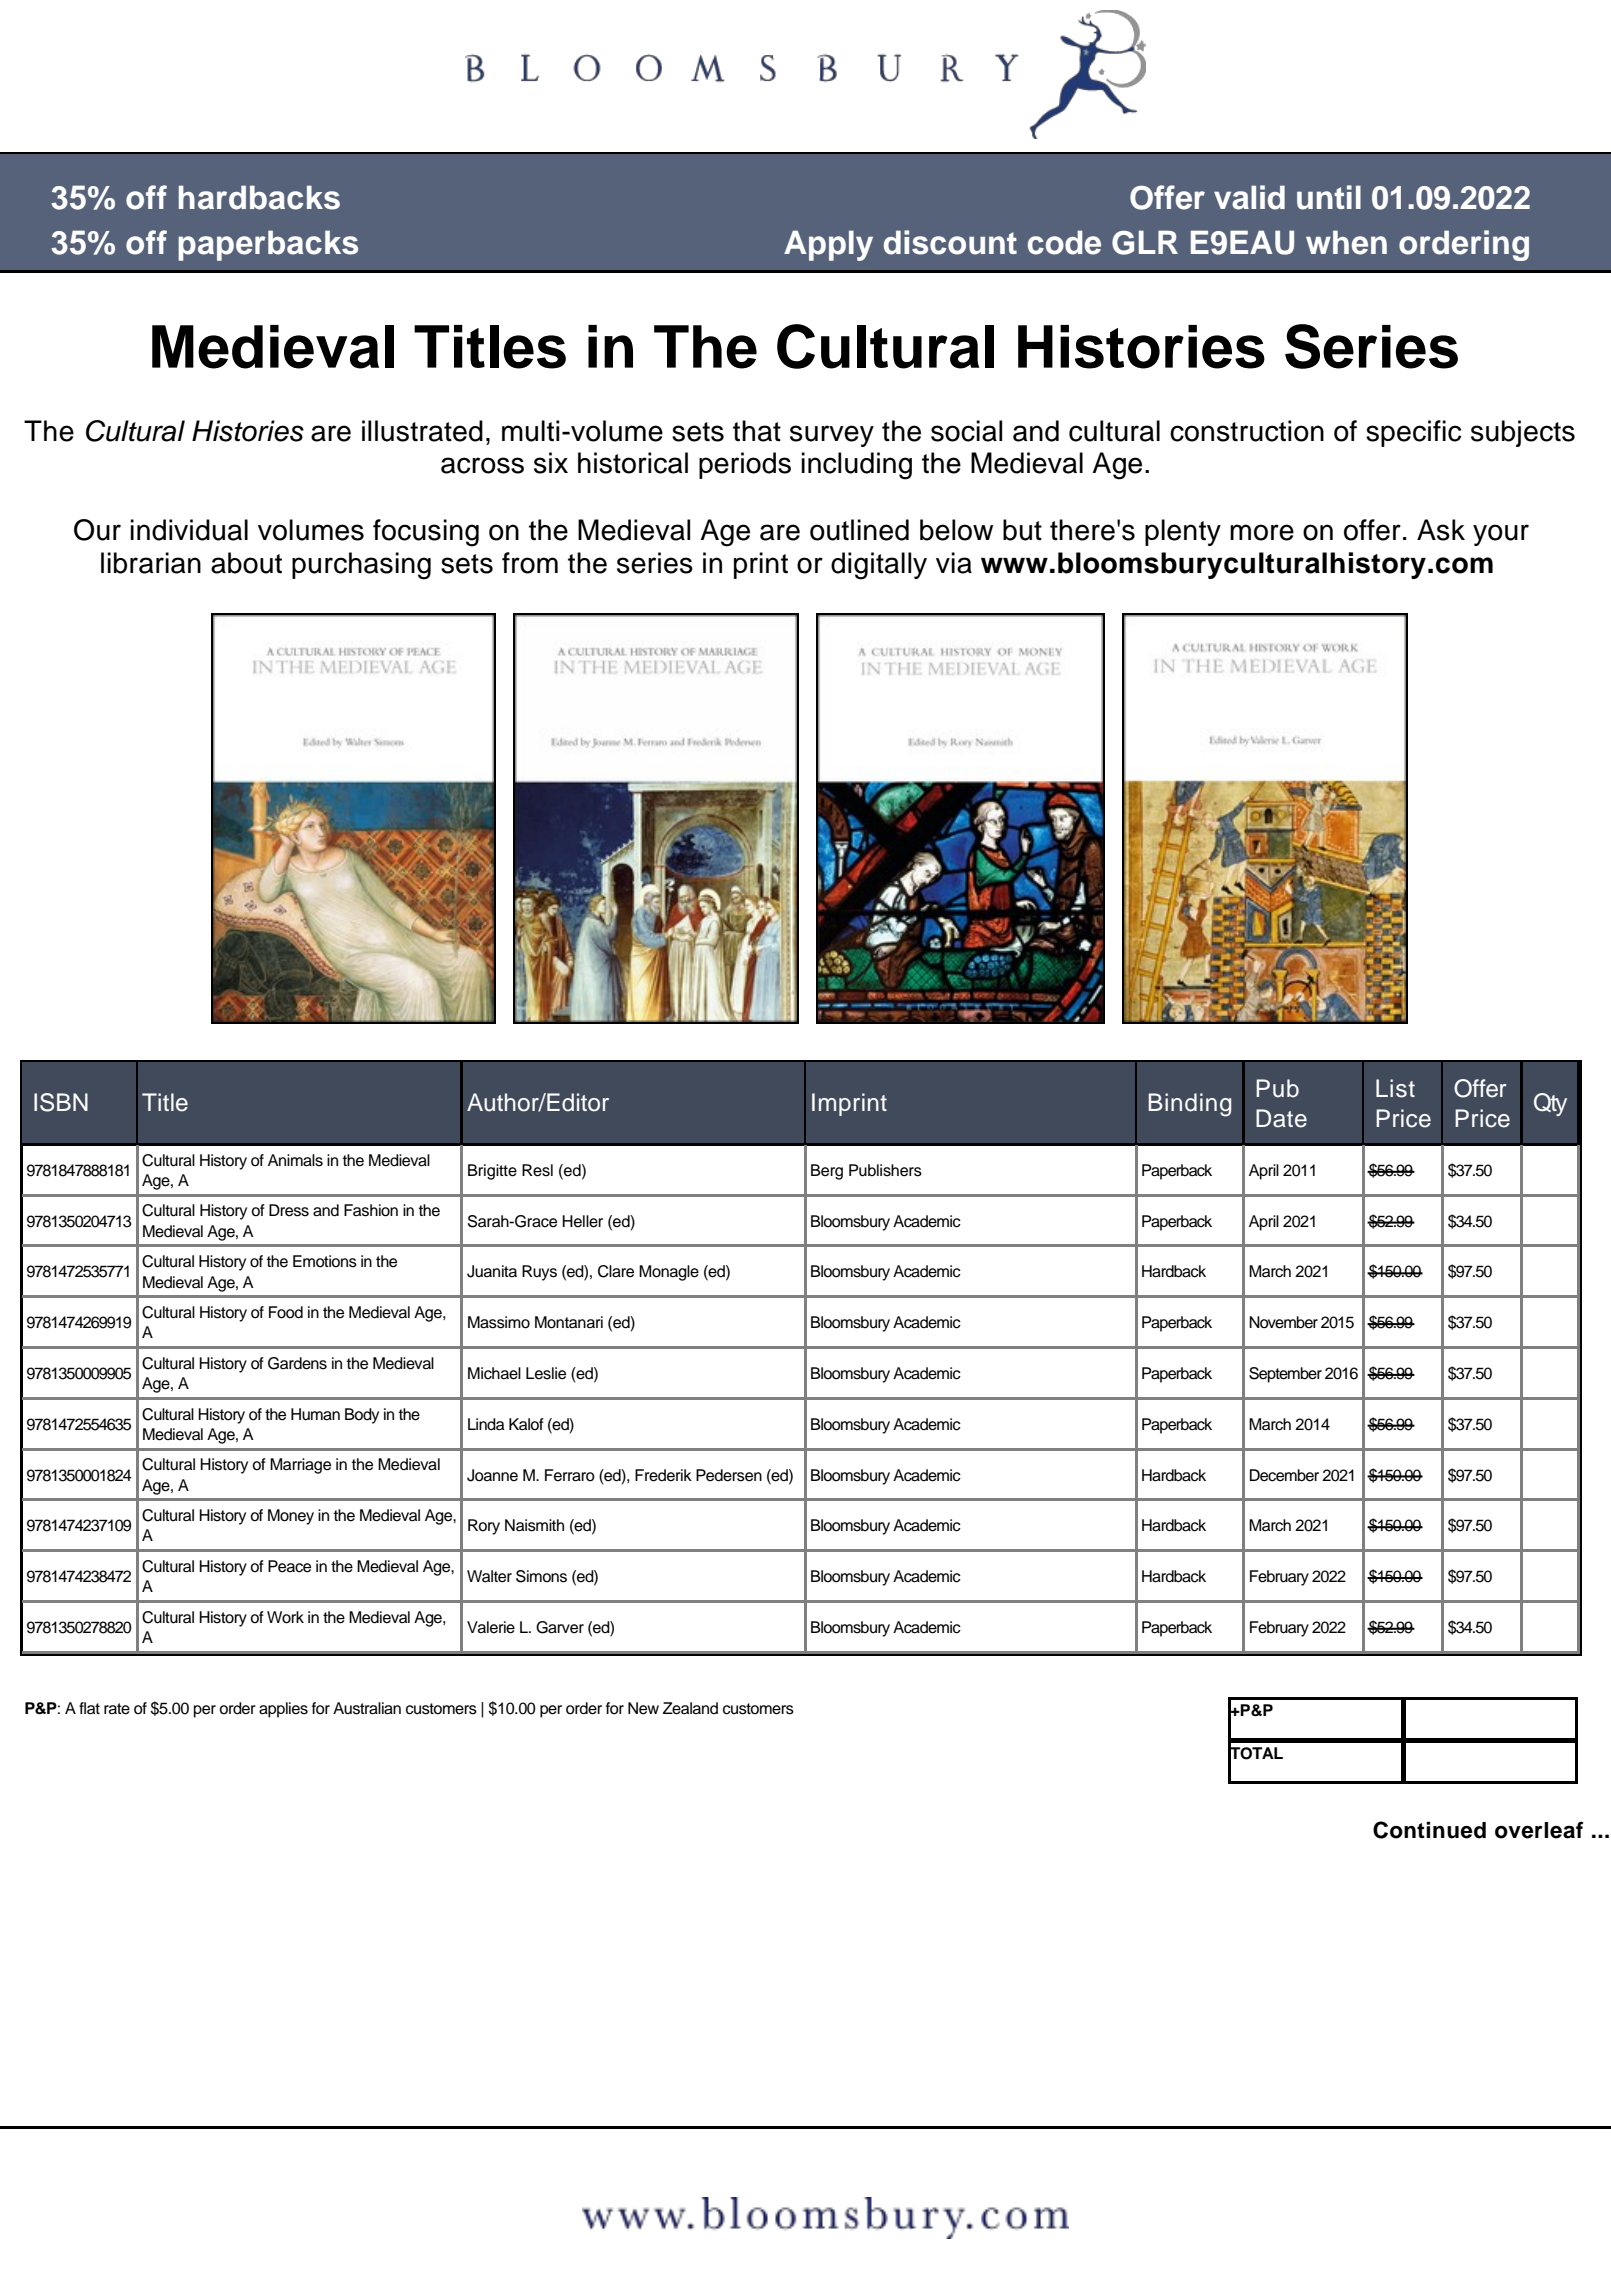 The height and width of the screenshot is (2280, 1611). Describe the element at coordinates (1283, 1322) in the screenshot. I see `November` at that location.
